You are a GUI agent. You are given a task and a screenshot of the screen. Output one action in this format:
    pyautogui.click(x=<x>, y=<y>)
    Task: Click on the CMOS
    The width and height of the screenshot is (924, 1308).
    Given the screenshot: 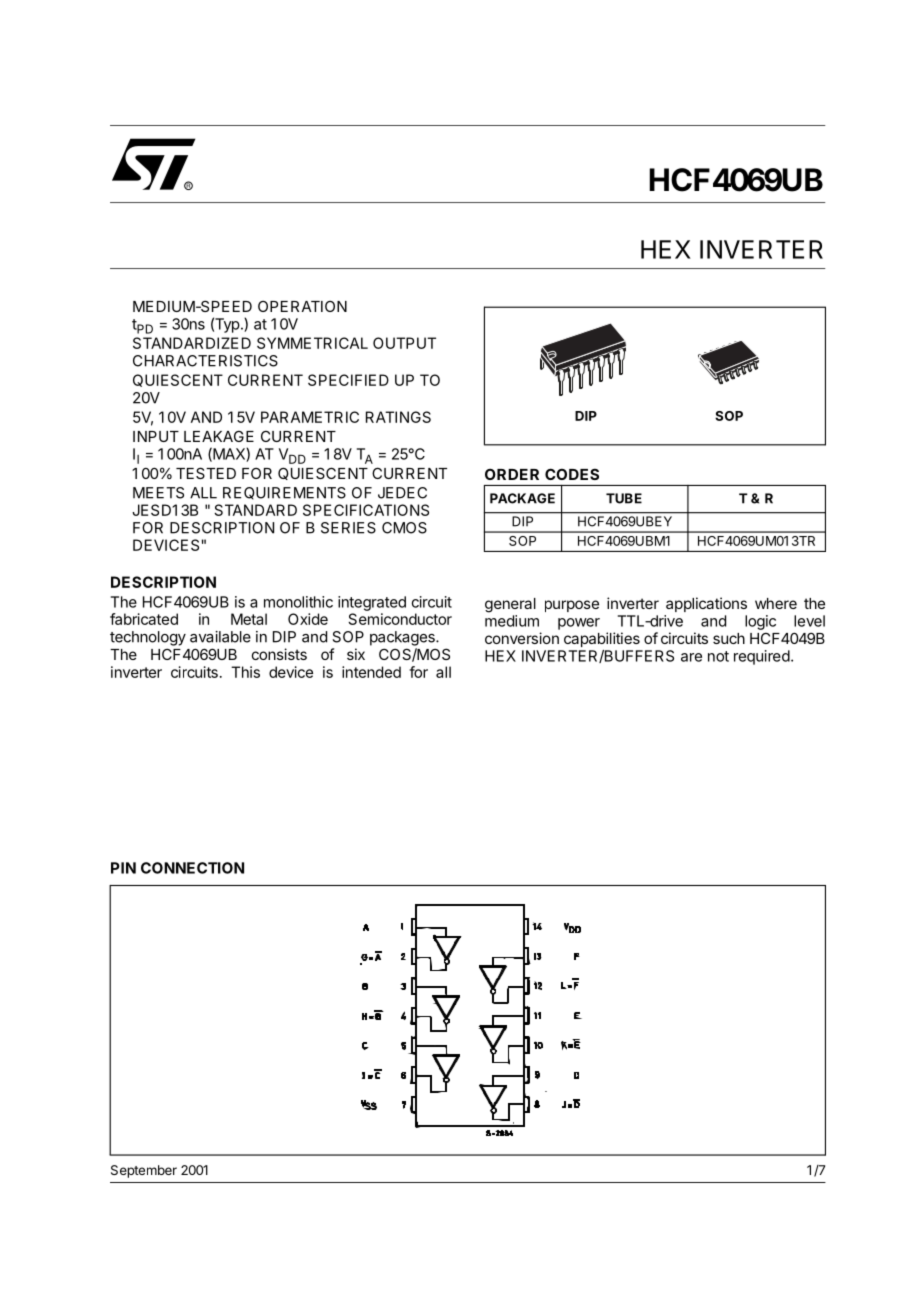 What is the action you would take?
    pyautogui.click(x=404, y=528)
